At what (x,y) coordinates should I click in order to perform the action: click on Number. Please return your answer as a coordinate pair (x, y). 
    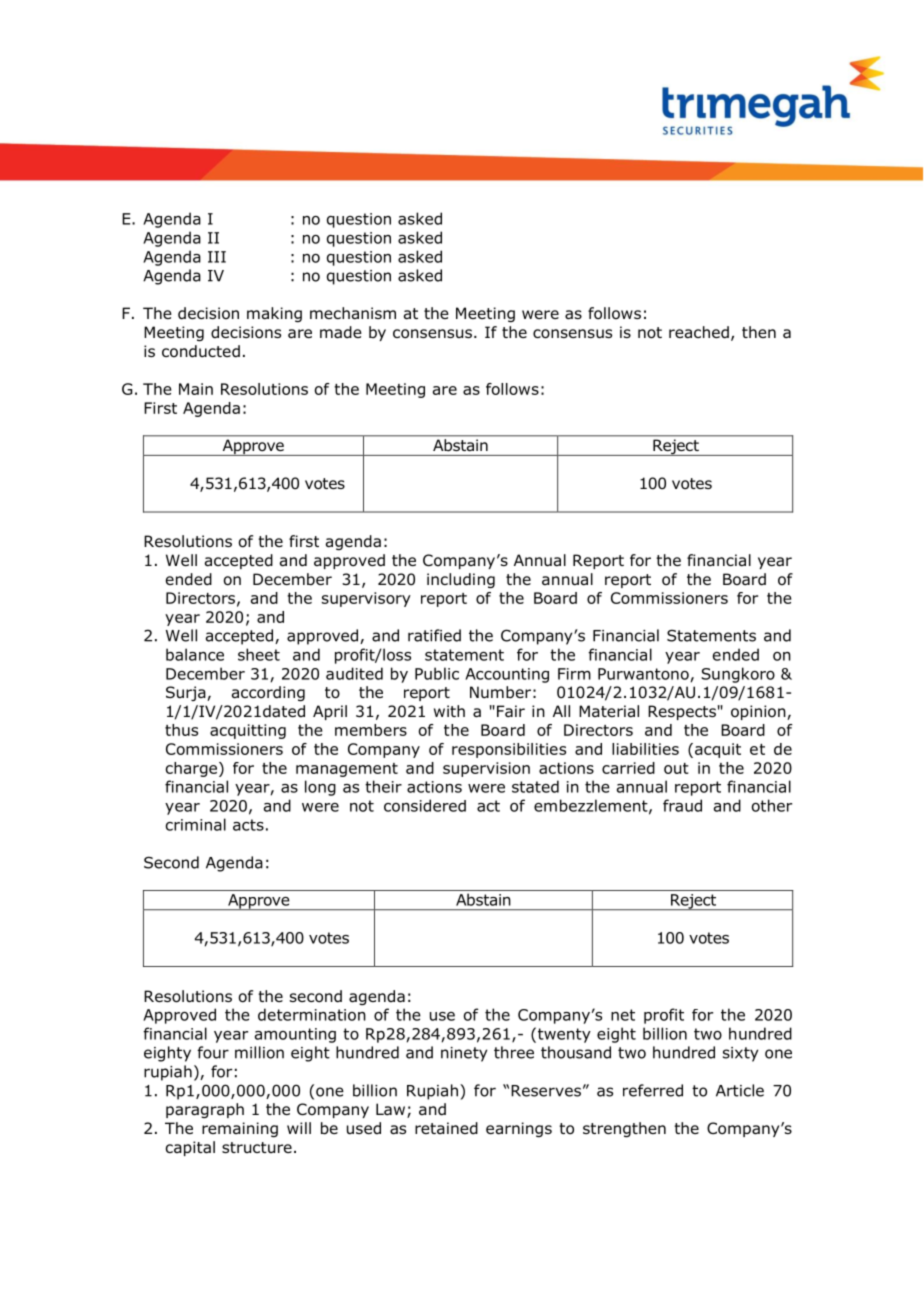
    Looking at the image, I should click on (500, 692).
